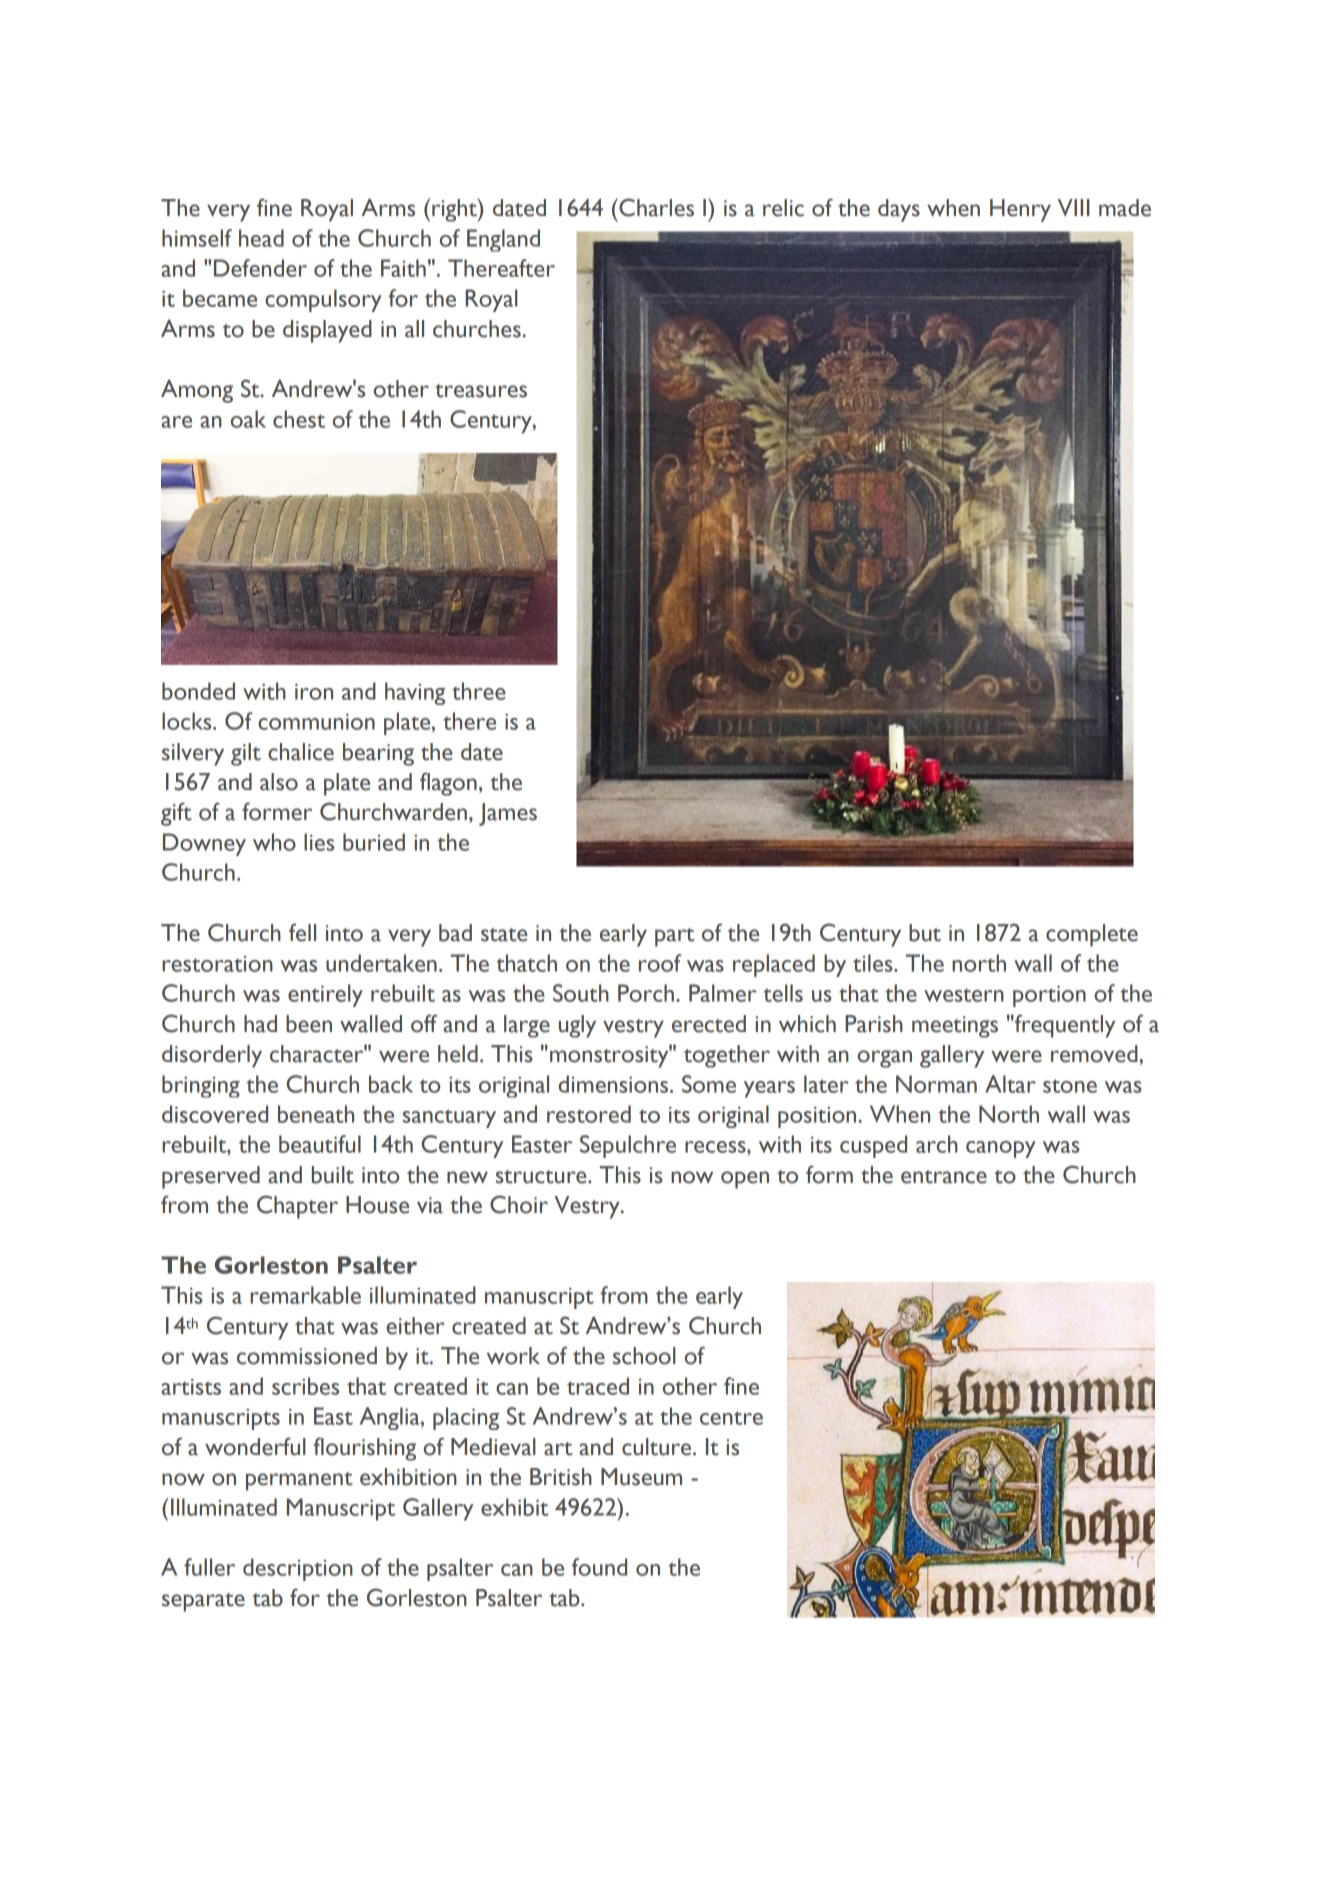 The width and height of the page is (1332, 1884). What do you see at coordinates (298, 1569) in the page?
I see `description` at bounding box center [298, 1569].
